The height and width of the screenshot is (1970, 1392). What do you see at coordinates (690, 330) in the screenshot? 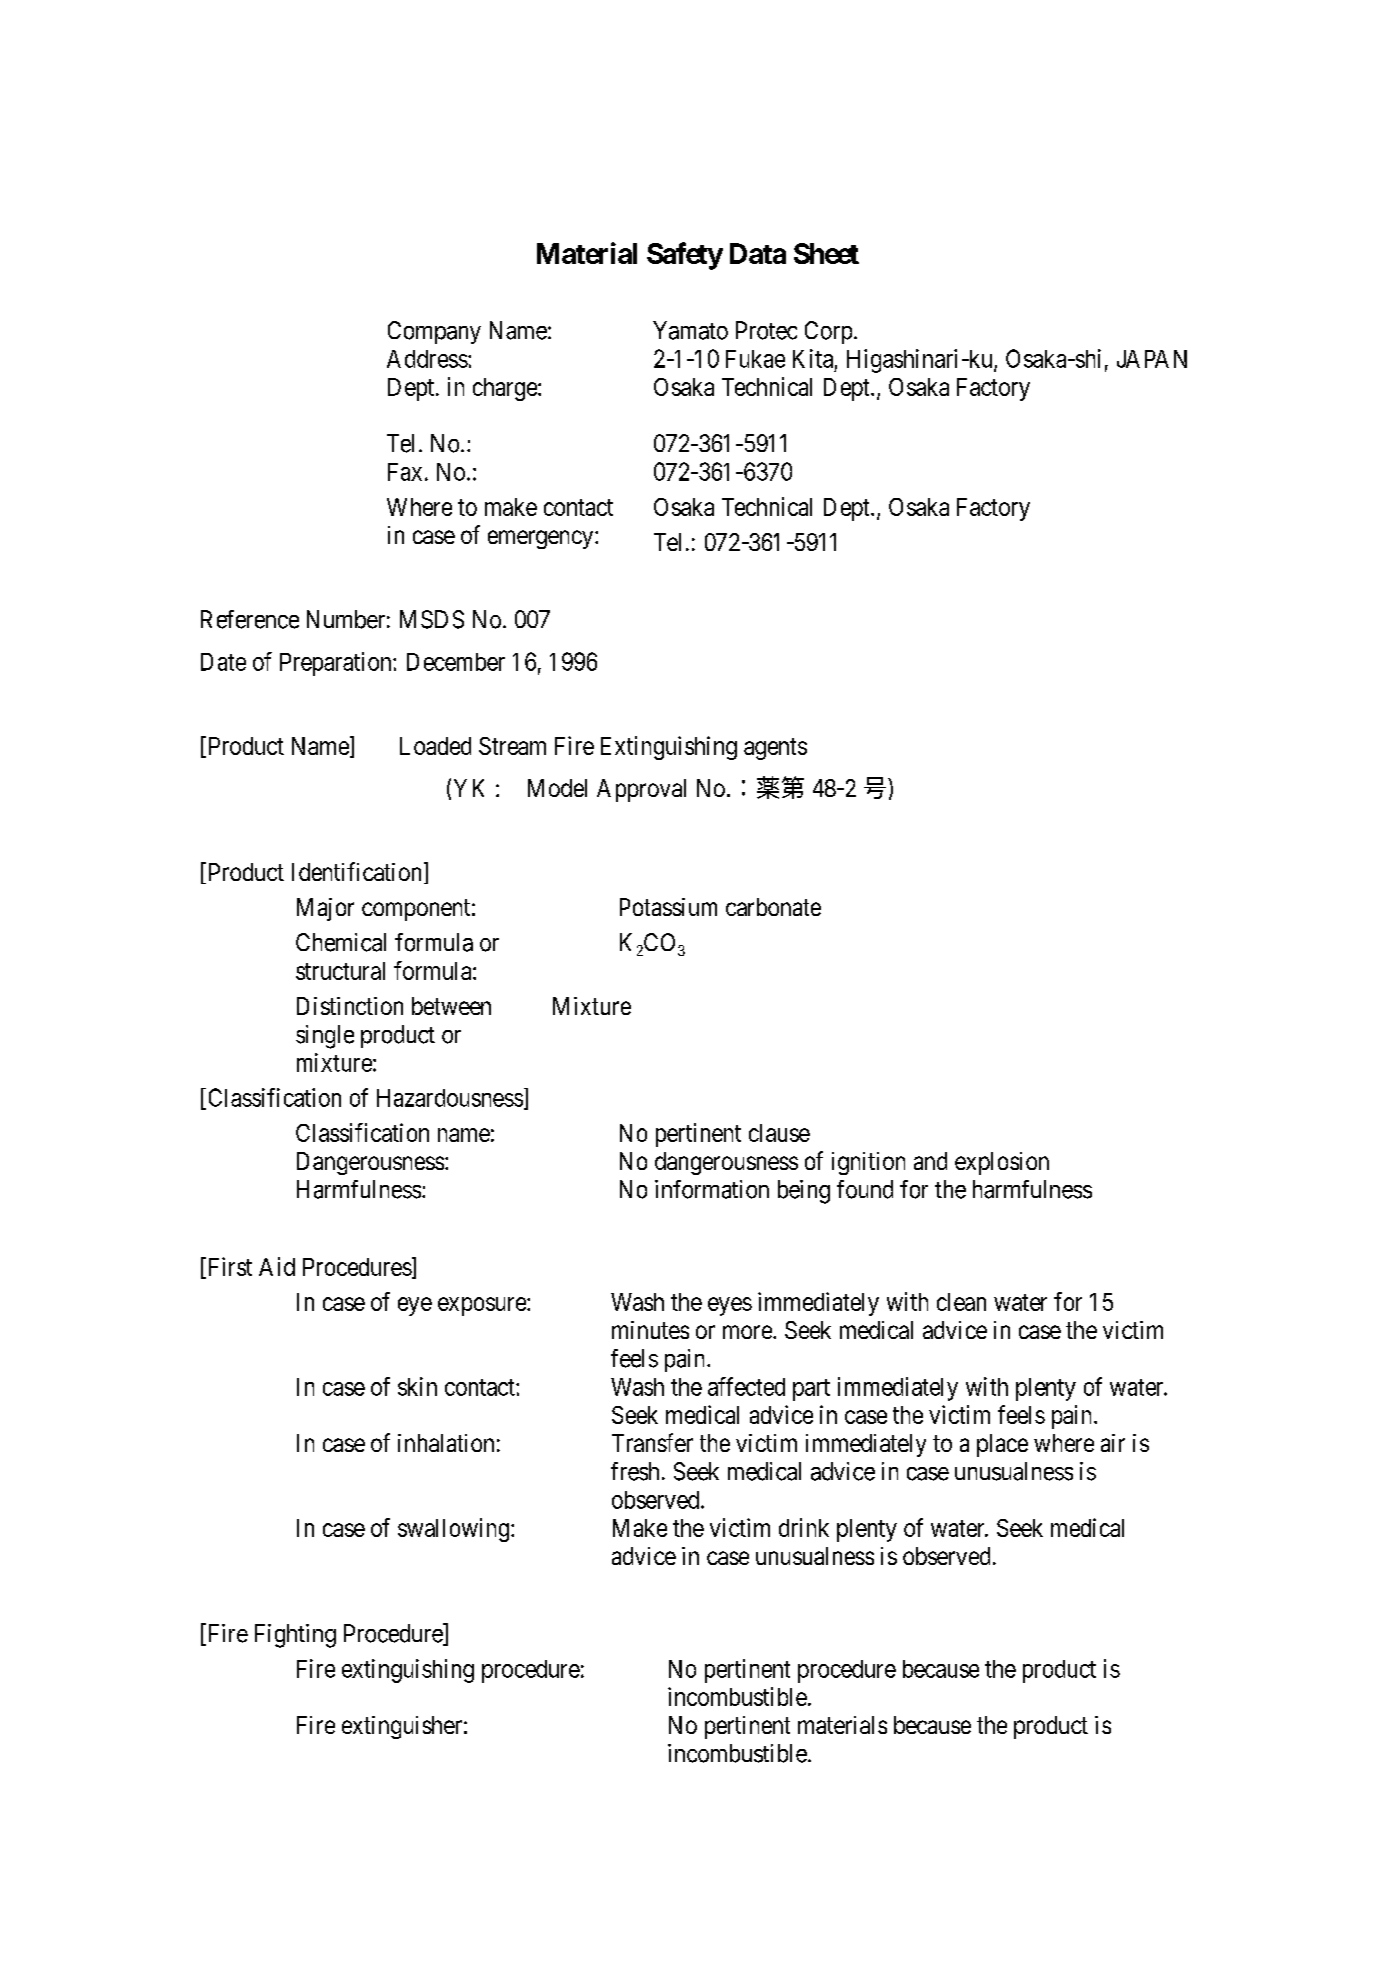
I see `Yamato` at bounding box center [690, 330].
